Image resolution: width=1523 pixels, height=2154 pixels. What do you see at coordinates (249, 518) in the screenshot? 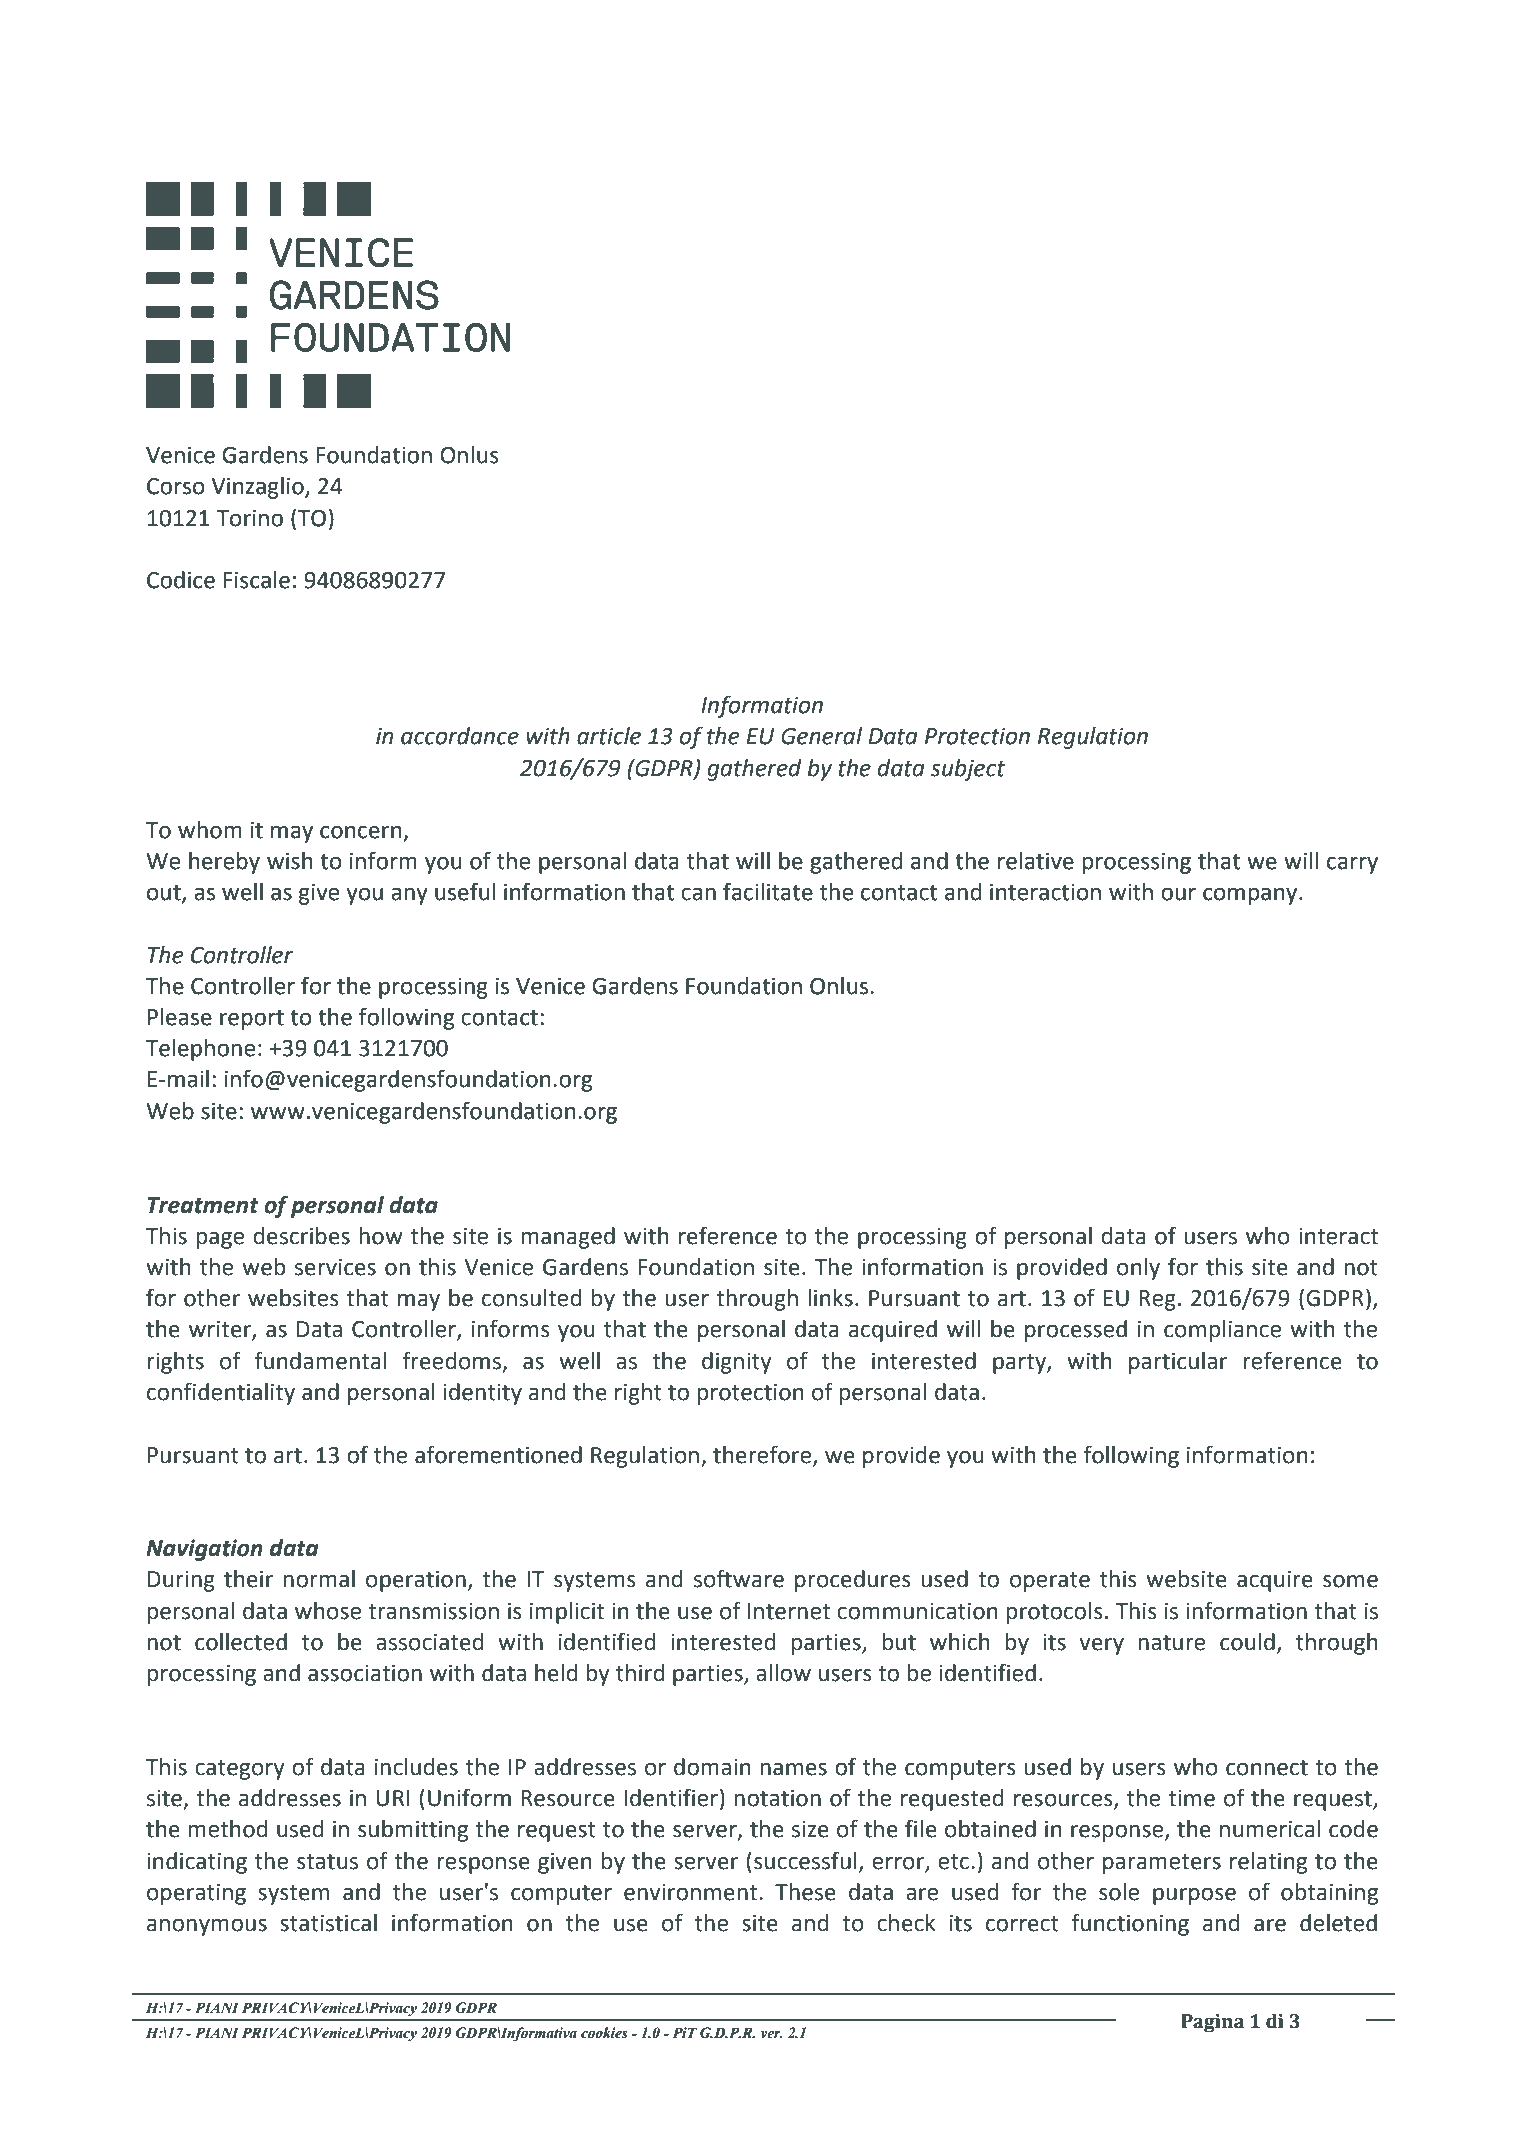
I see `Torino` at bounding box center [249, 518].
